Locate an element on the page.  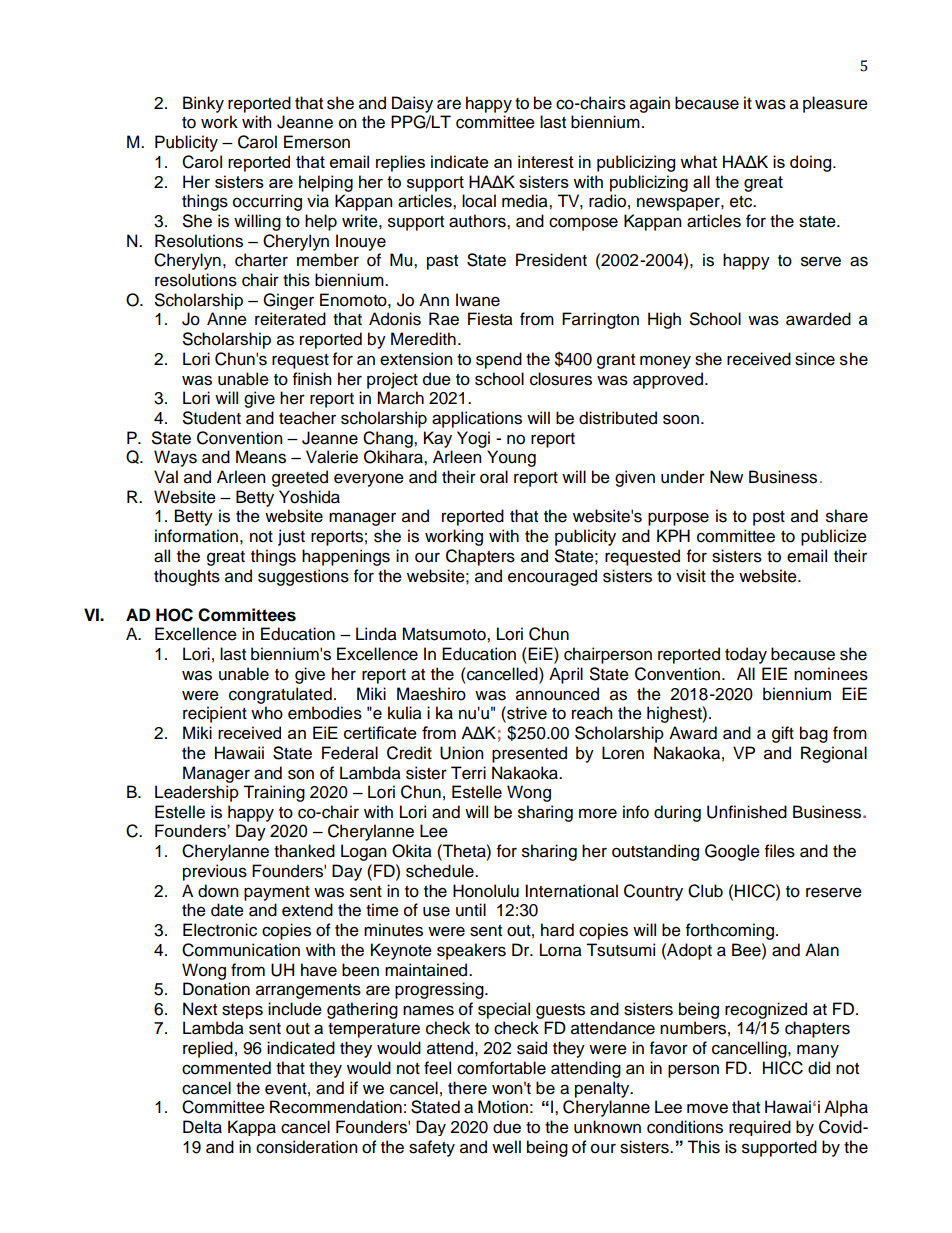
Emerson is located at coordinates (317, 142).
